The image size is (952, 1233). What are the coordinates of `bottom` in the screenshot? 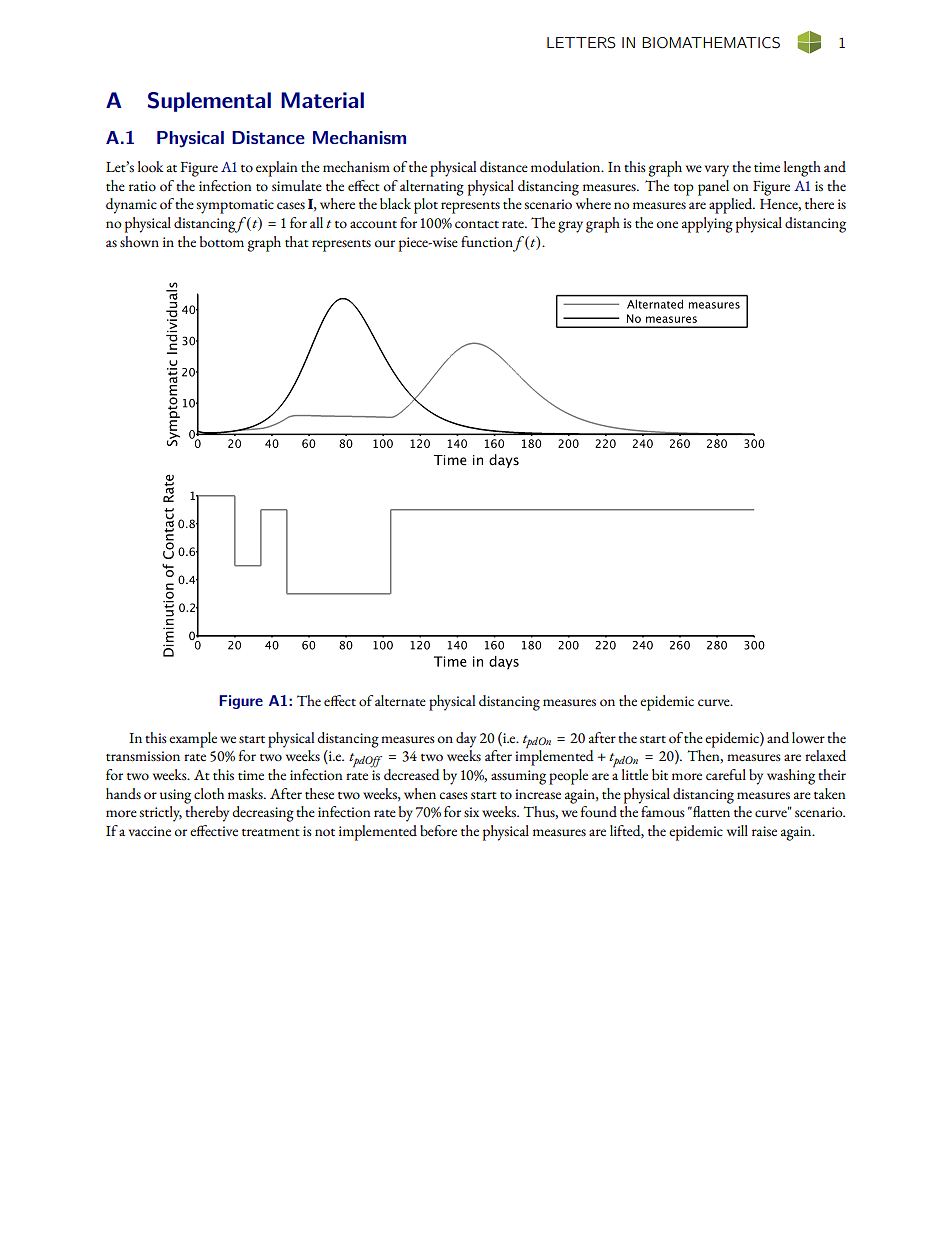 It's located at (222, 242).
